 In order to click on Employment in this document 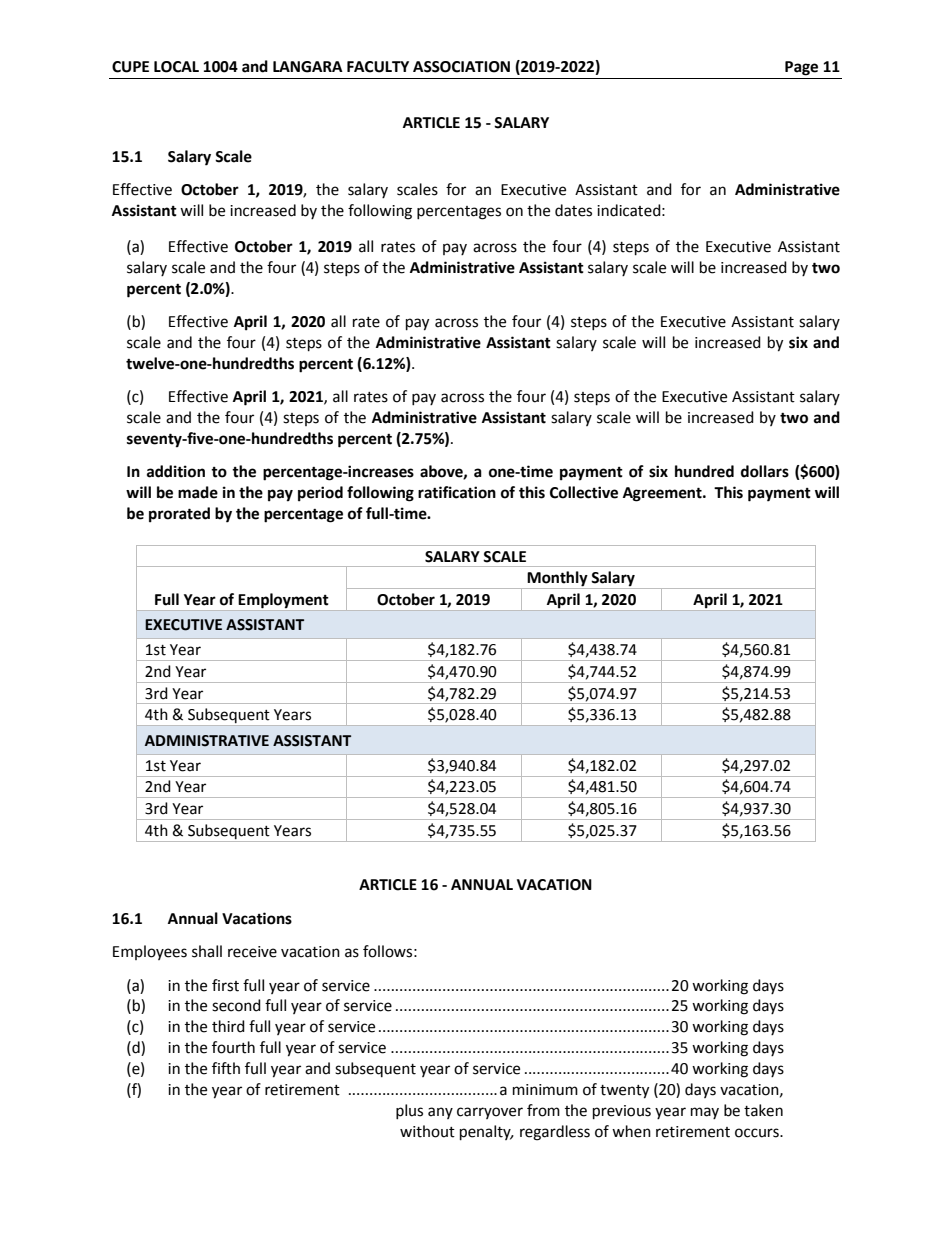, I will do `click(283, 600)`.
